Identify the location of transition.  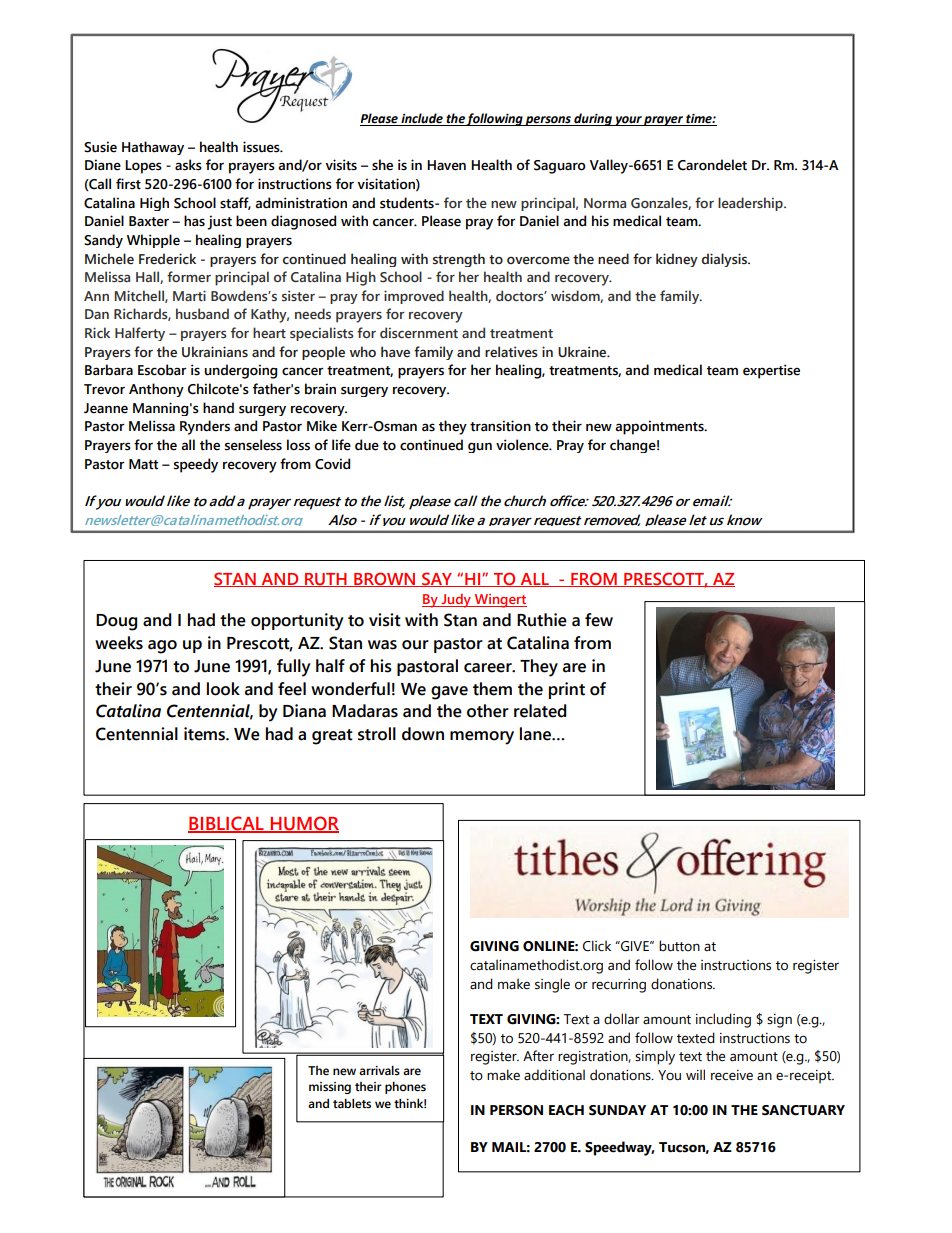
(500, 426).
